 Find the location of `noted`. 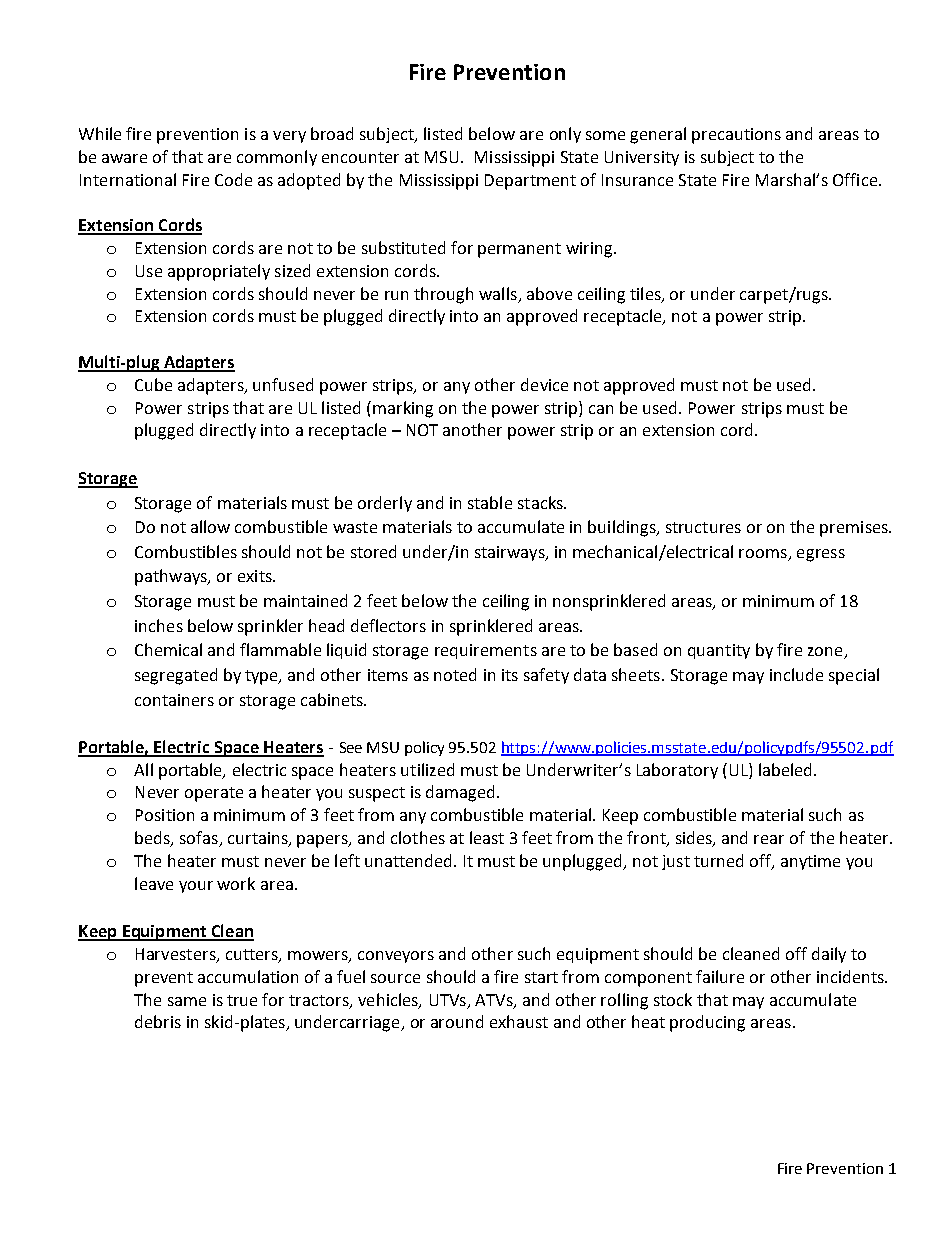

noted is located at coordinates (455, 674).
